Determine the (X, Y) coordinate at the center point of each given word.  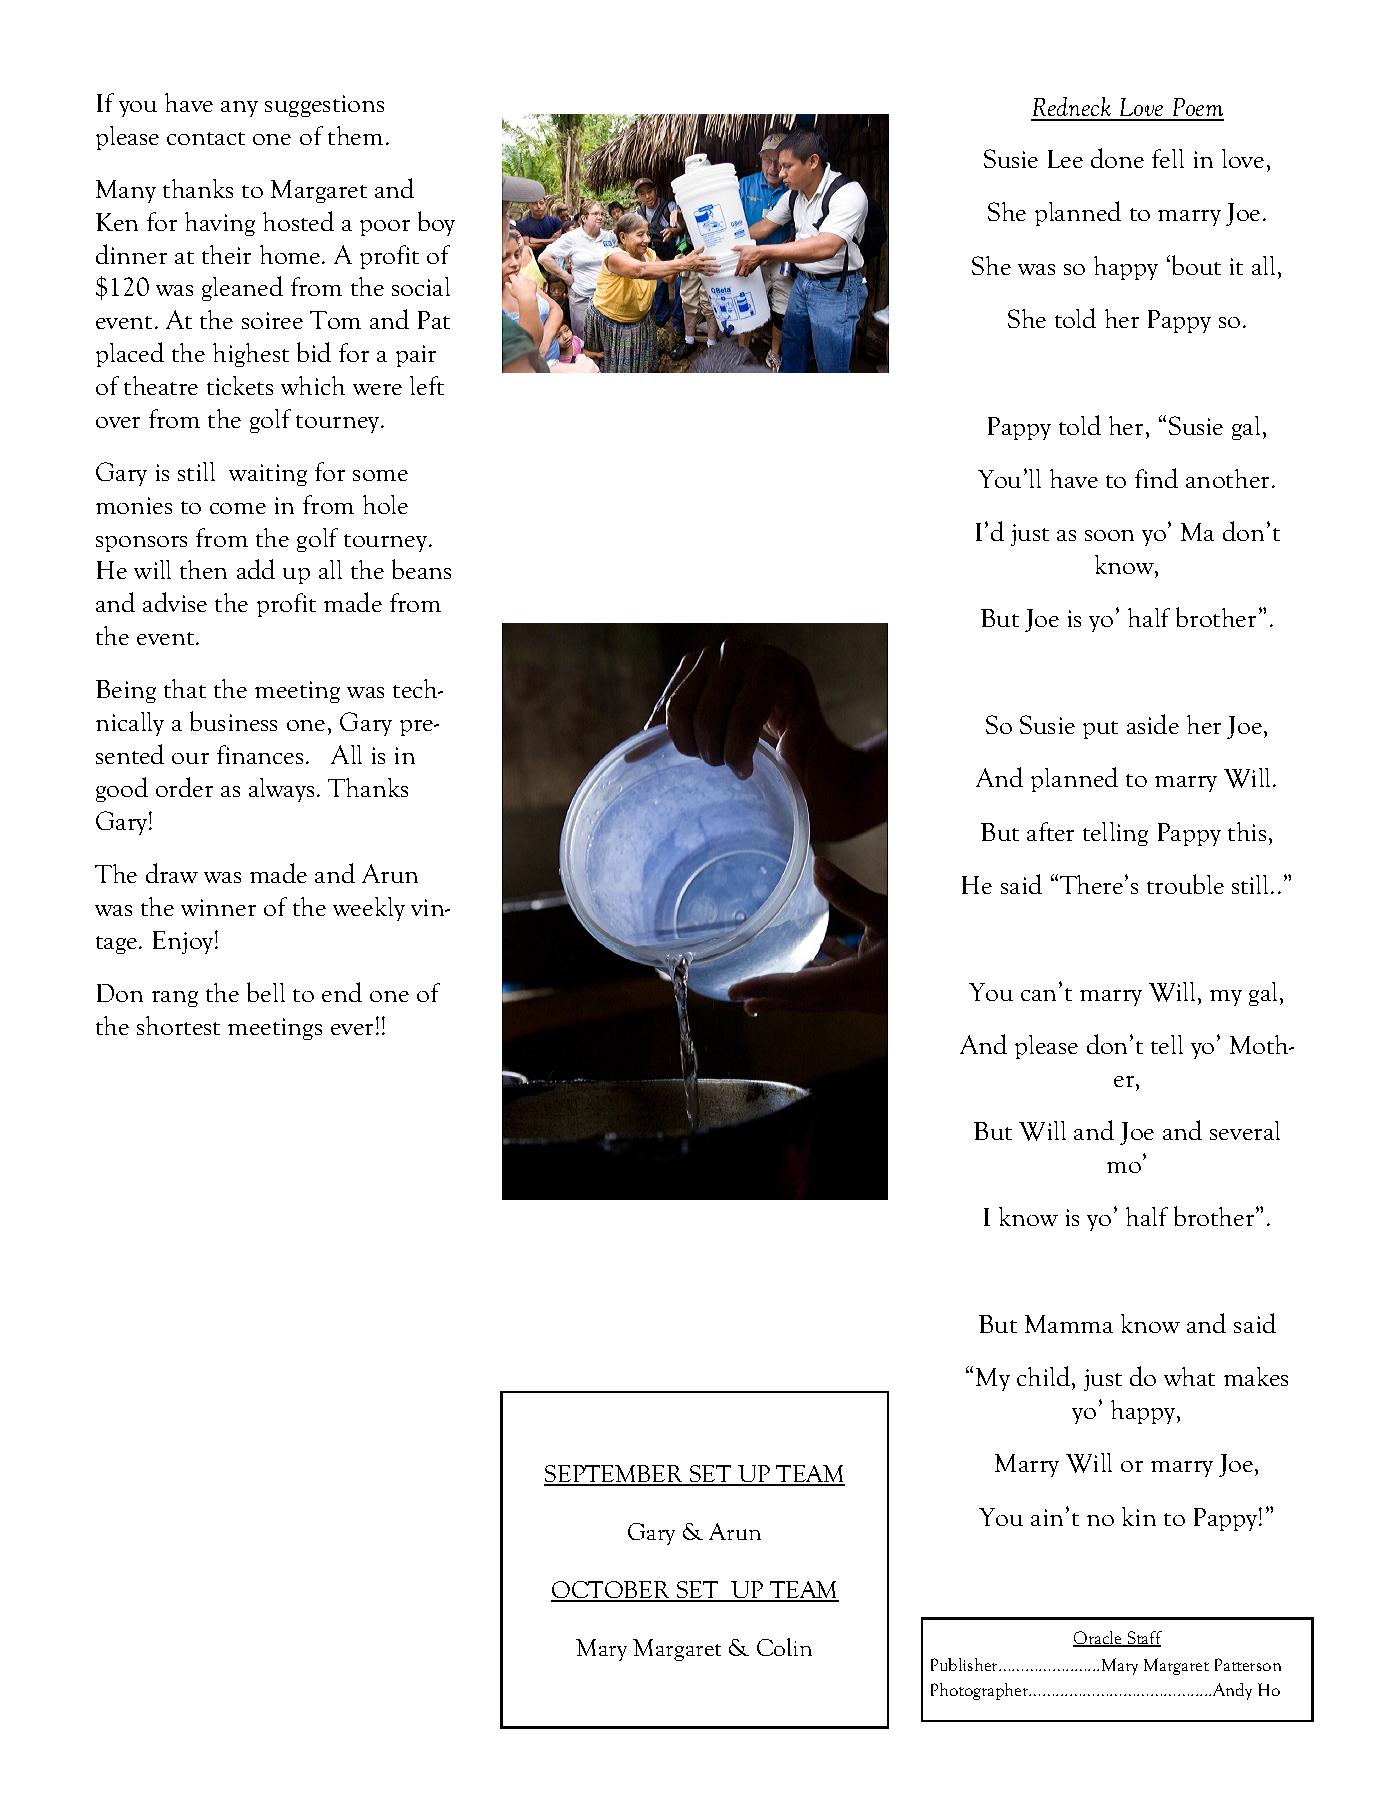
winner (218, 907)
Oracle (1098, 1639)
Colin (784, 1647)
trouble (1185, 884)
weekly (369, 909)
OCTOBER (612, 1591)
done (1117, 158)
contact (206, 138)
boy (436, 223)
